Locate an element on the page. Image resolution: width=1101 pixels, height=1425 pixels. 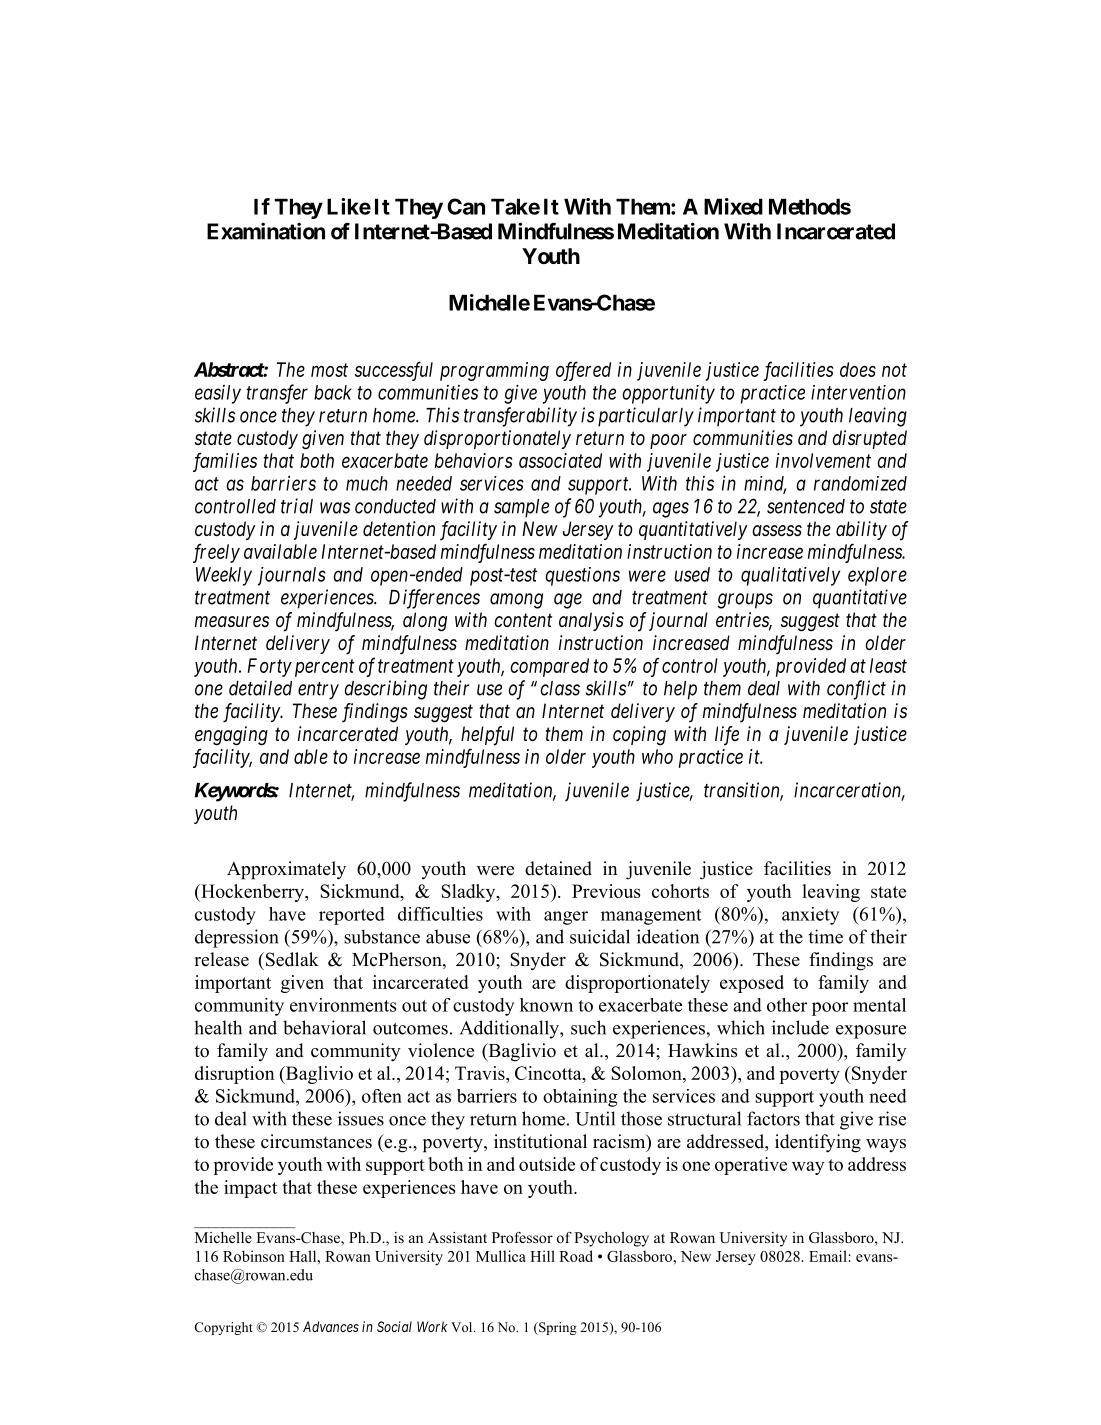
Examination is located at coordinates (266, 231).
